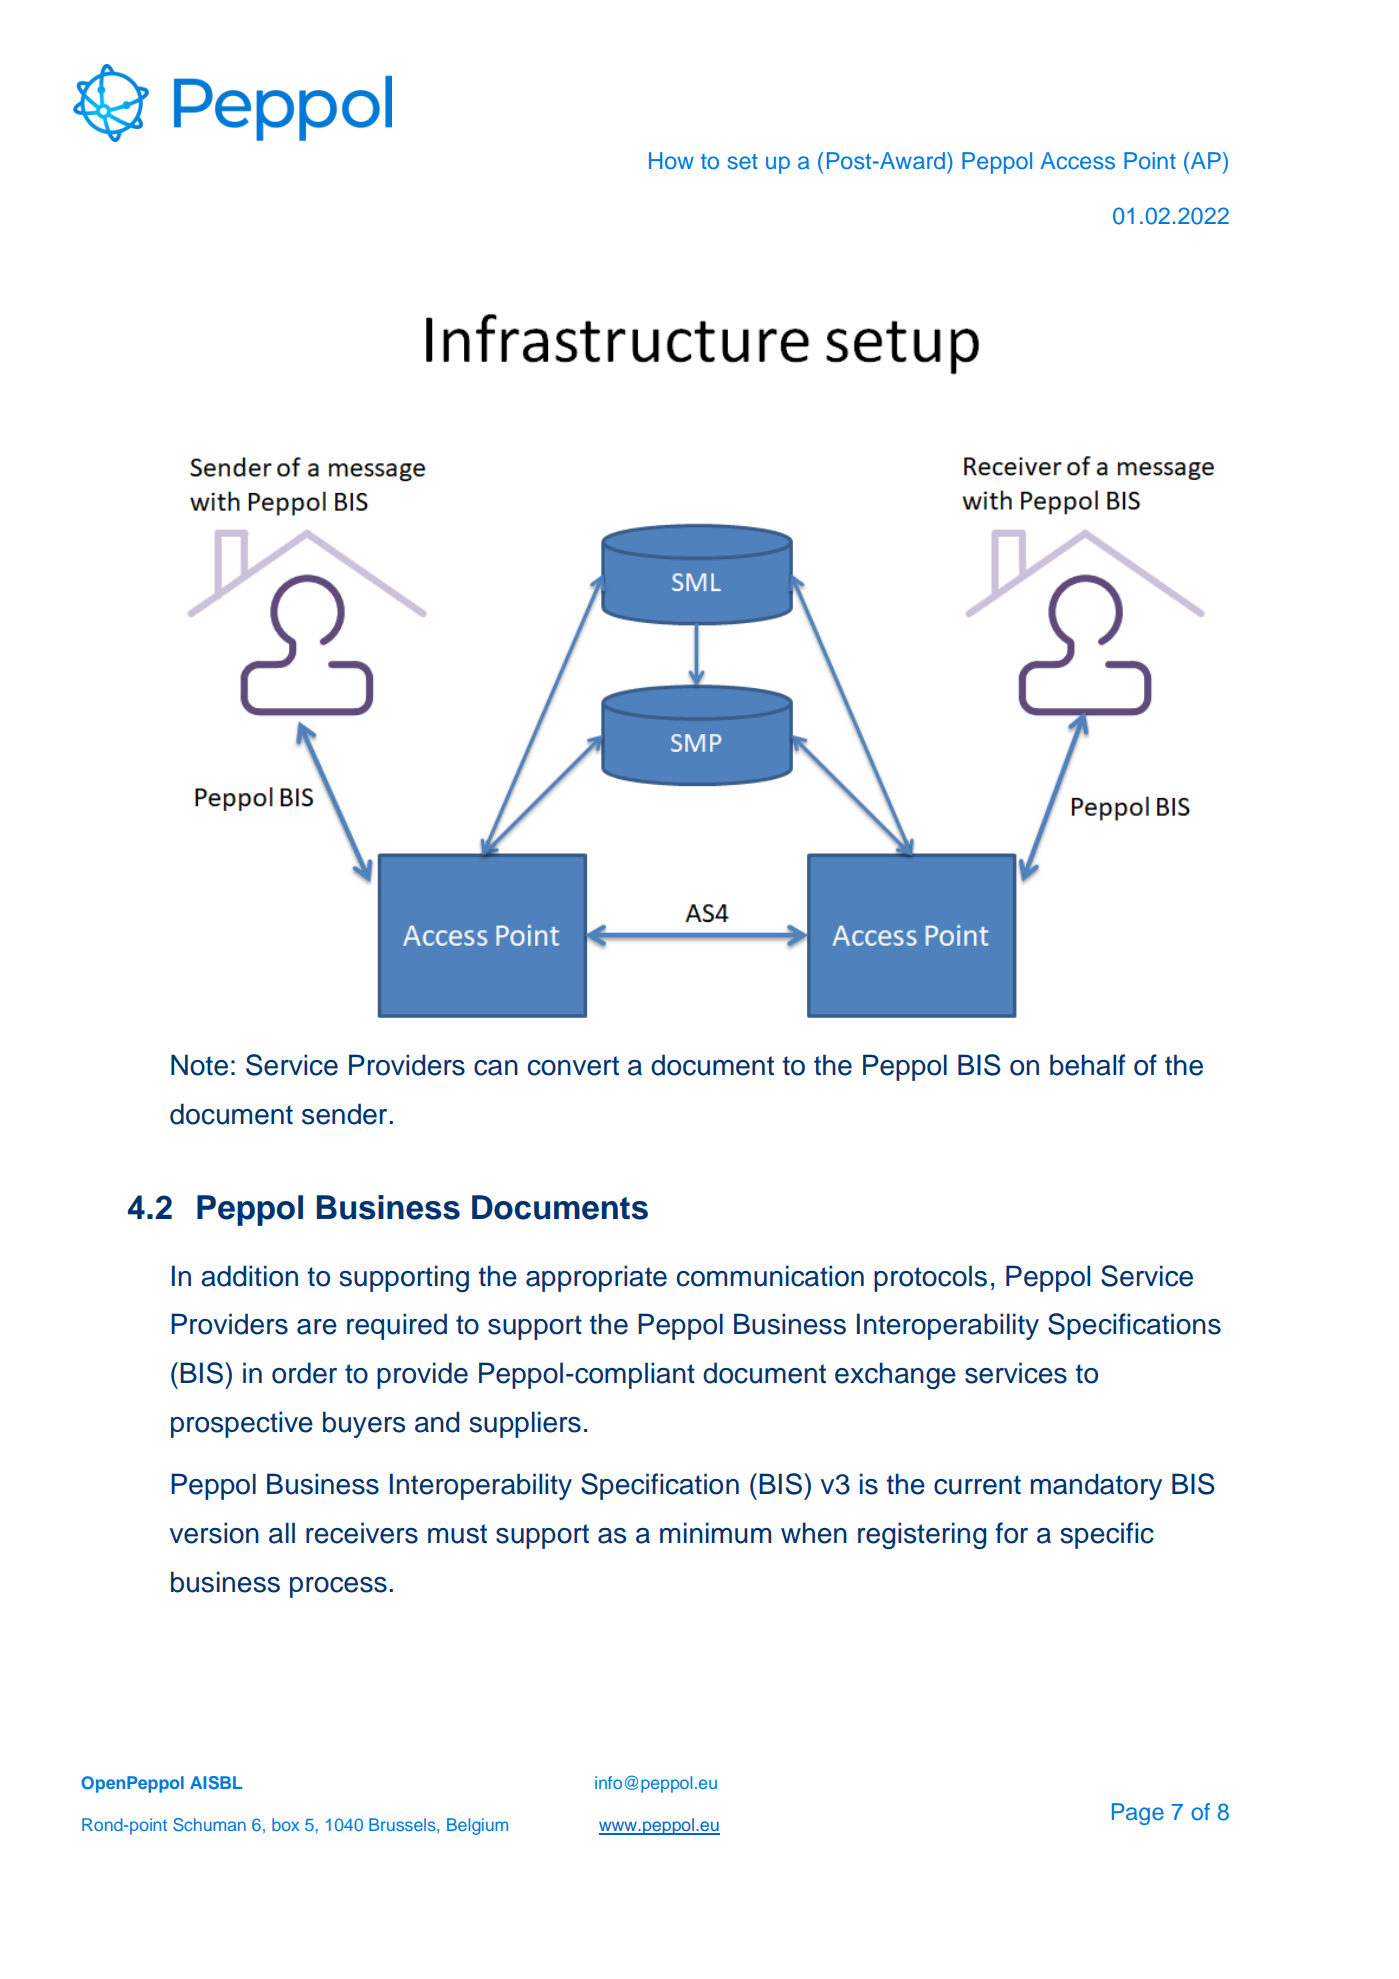  Describe the element at coordinates (671, 160) in the screenshot. I see `How` at that location.
